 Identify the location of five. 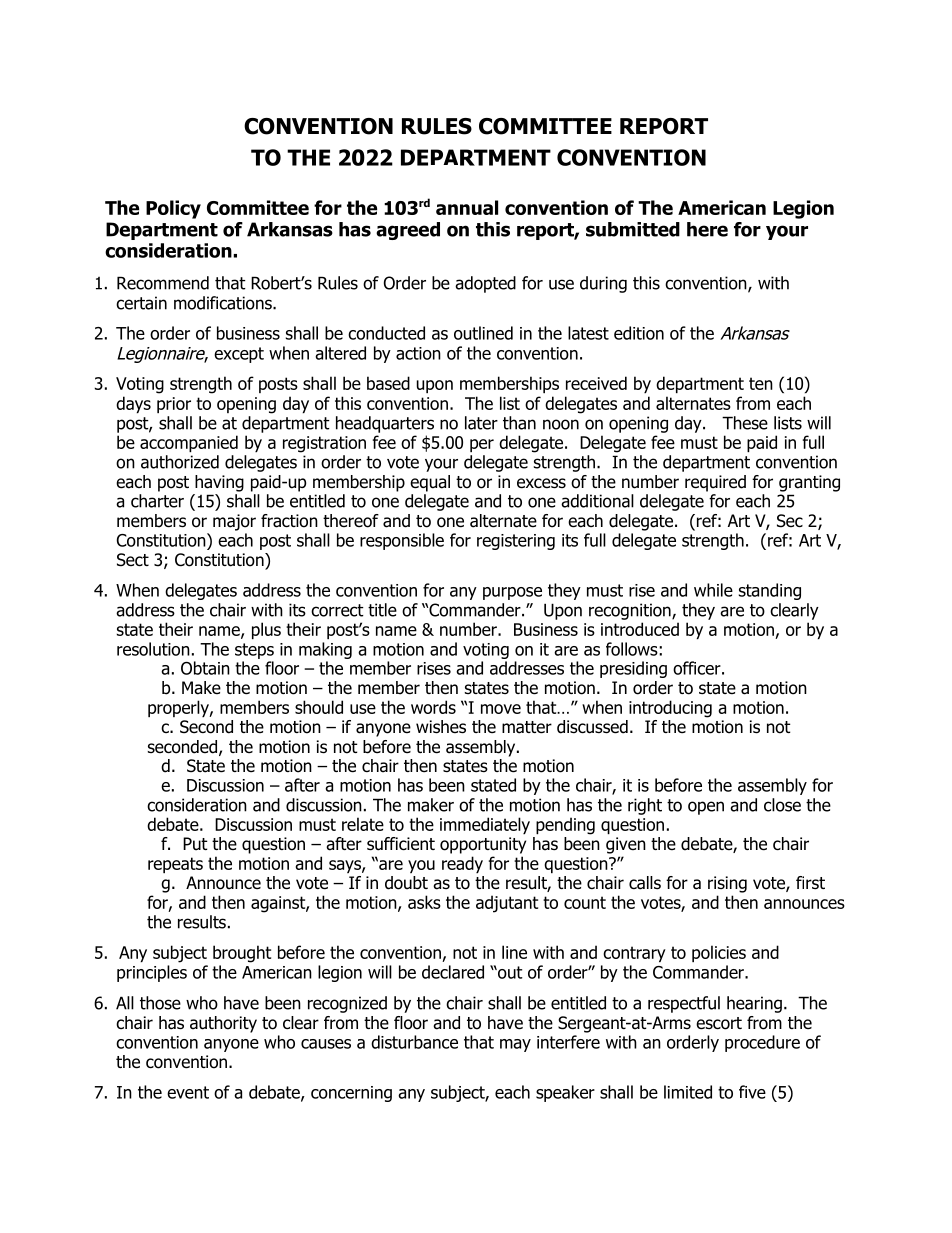
(752, 1092).
